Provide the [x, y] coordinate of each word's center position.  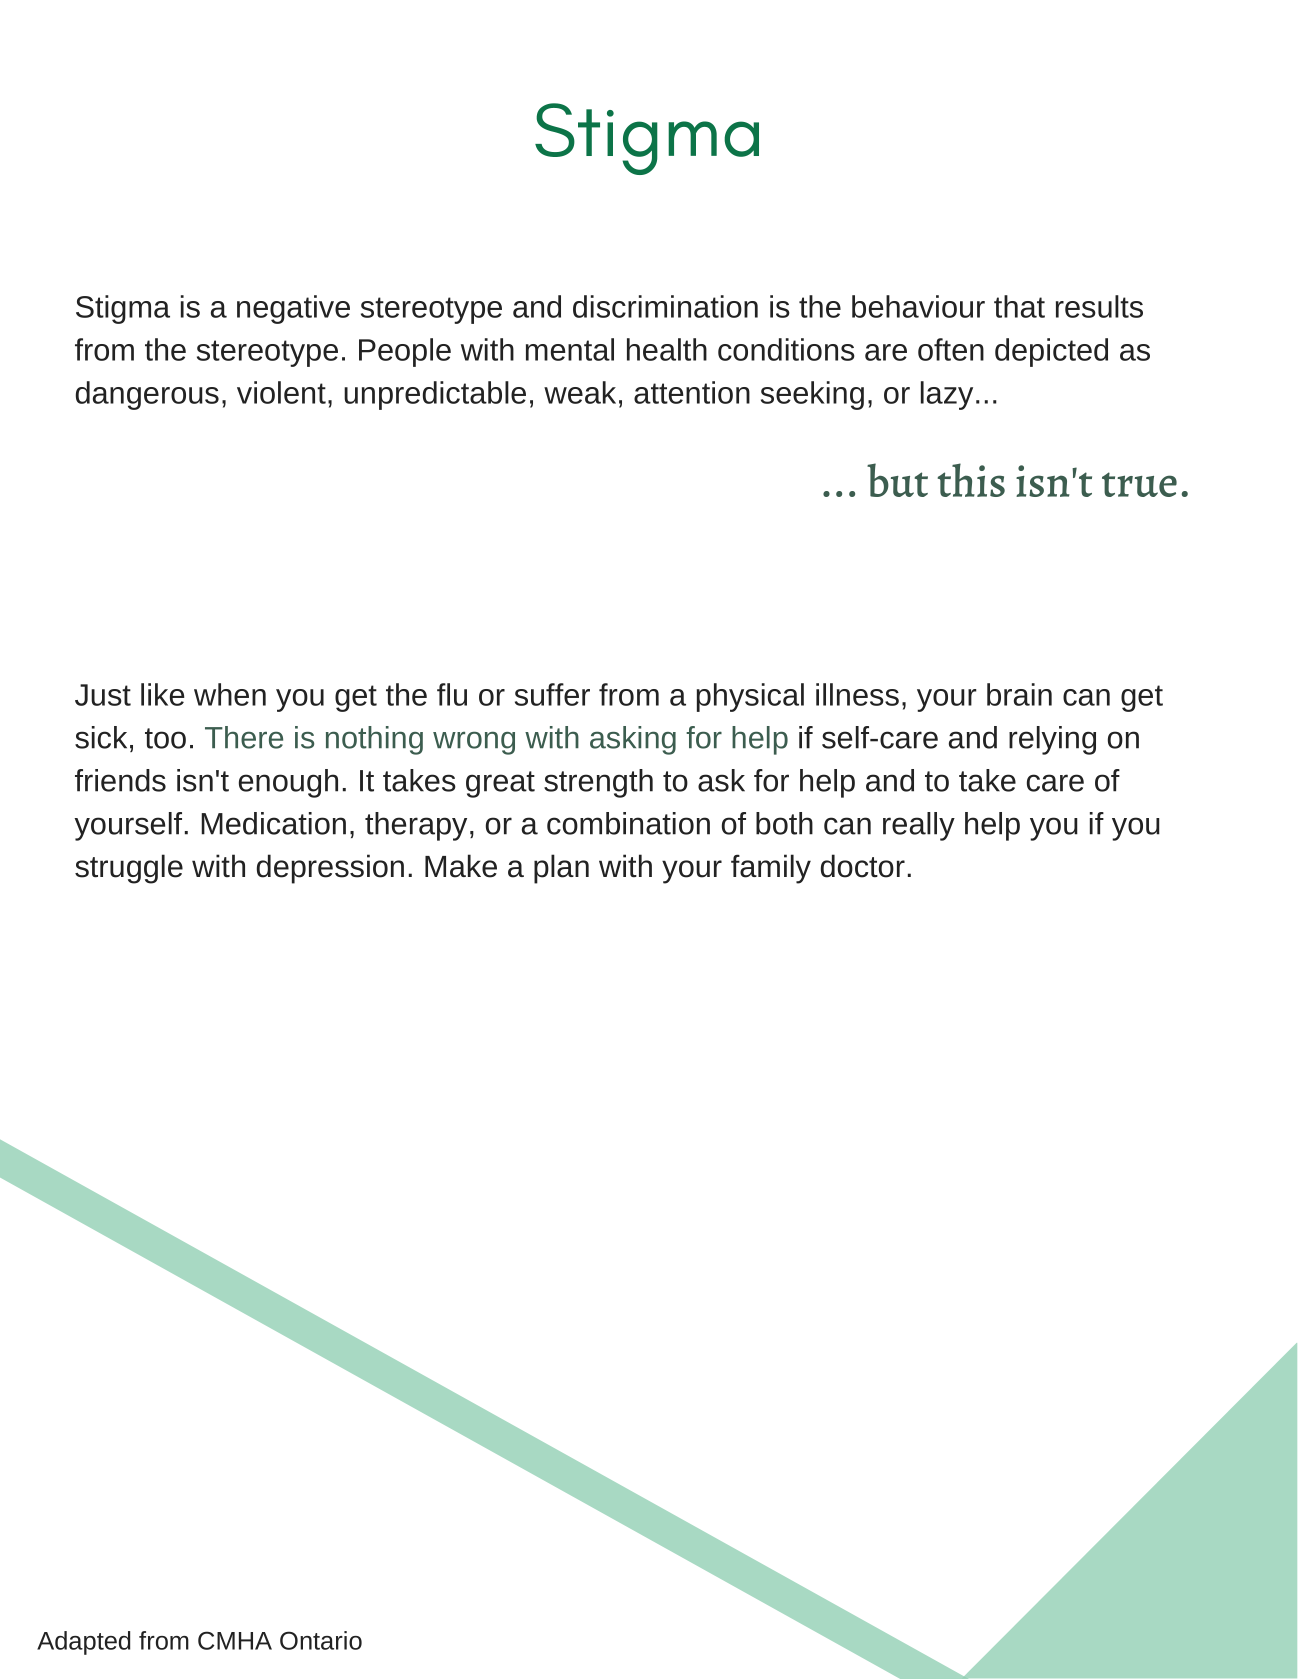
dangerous [147, 395]
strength [598, 783]
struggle [129, 869]
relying [1052, 740]
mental [570, 349]
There [244, 737]
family [771, 869]
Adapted [83, 1643]
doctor [863, 866]
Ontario [321, 1640]
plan [561, 869]
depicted [1051, 352]
